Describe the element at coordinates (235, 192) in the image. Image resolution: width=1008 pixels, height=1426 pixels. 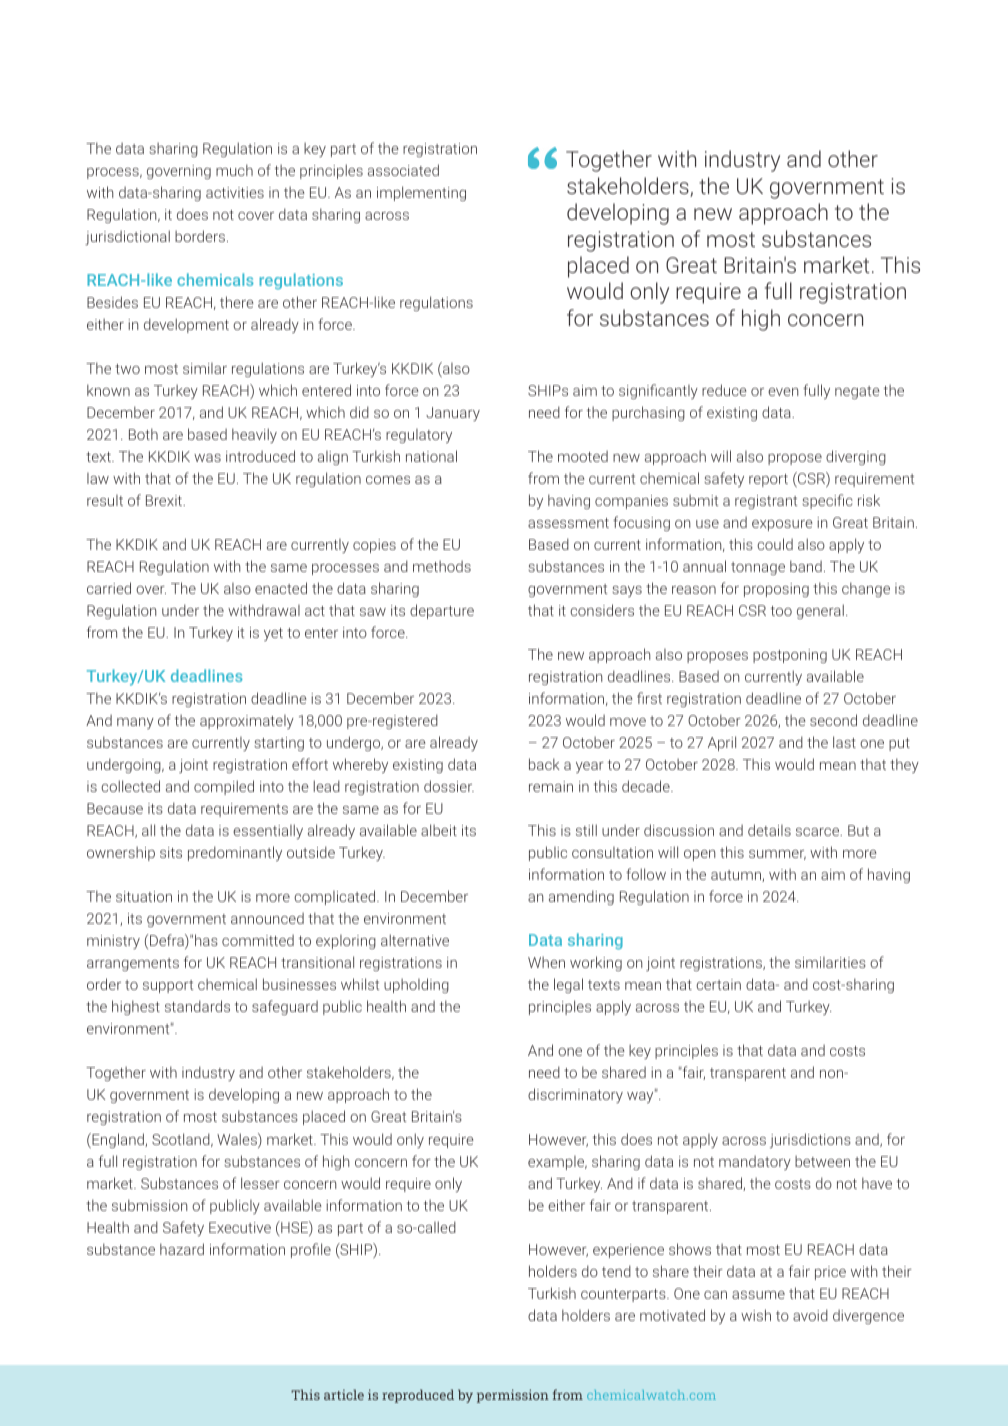
I see `activities` at that location.
